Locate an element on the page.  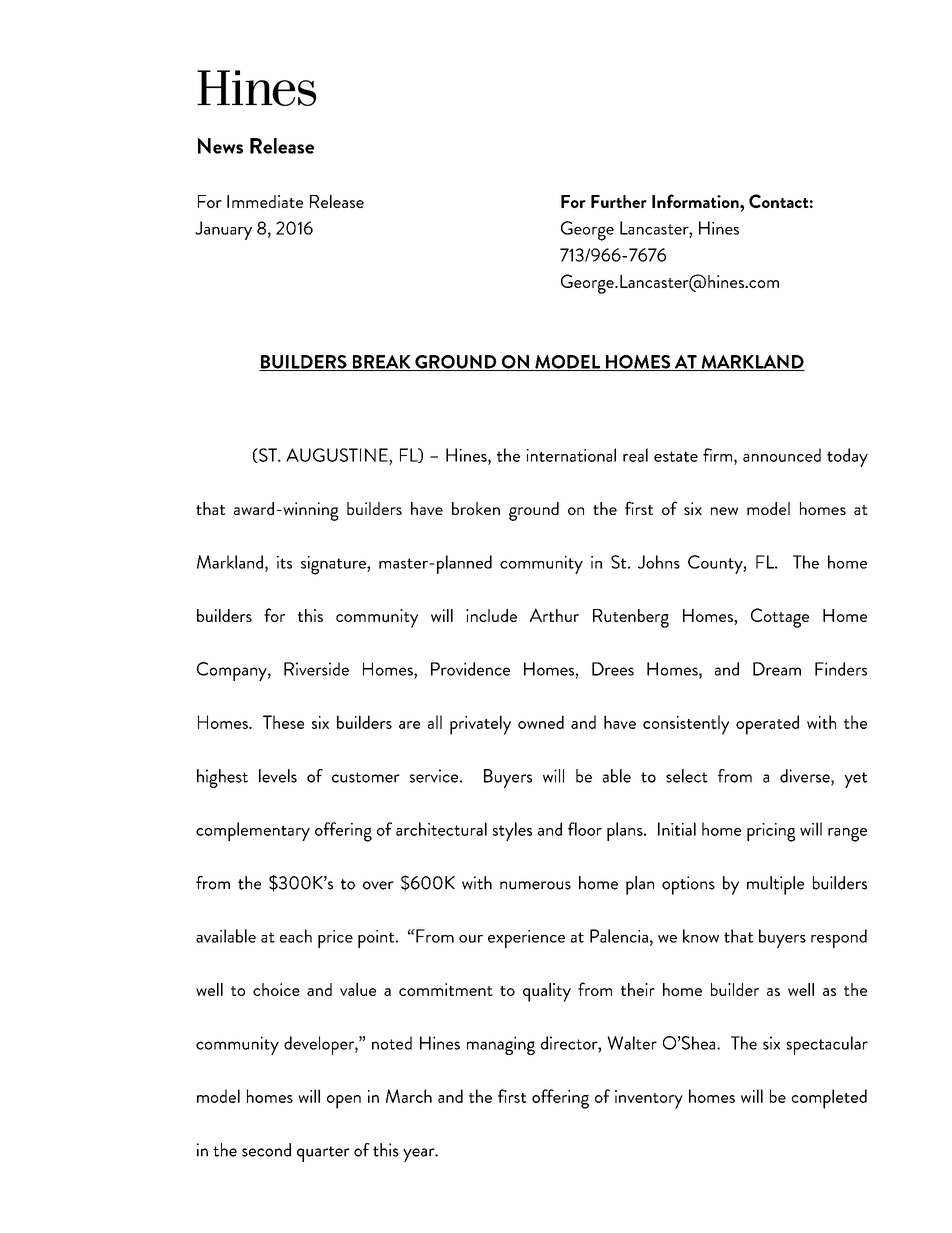
styles is located at coordinates (512, 831).
